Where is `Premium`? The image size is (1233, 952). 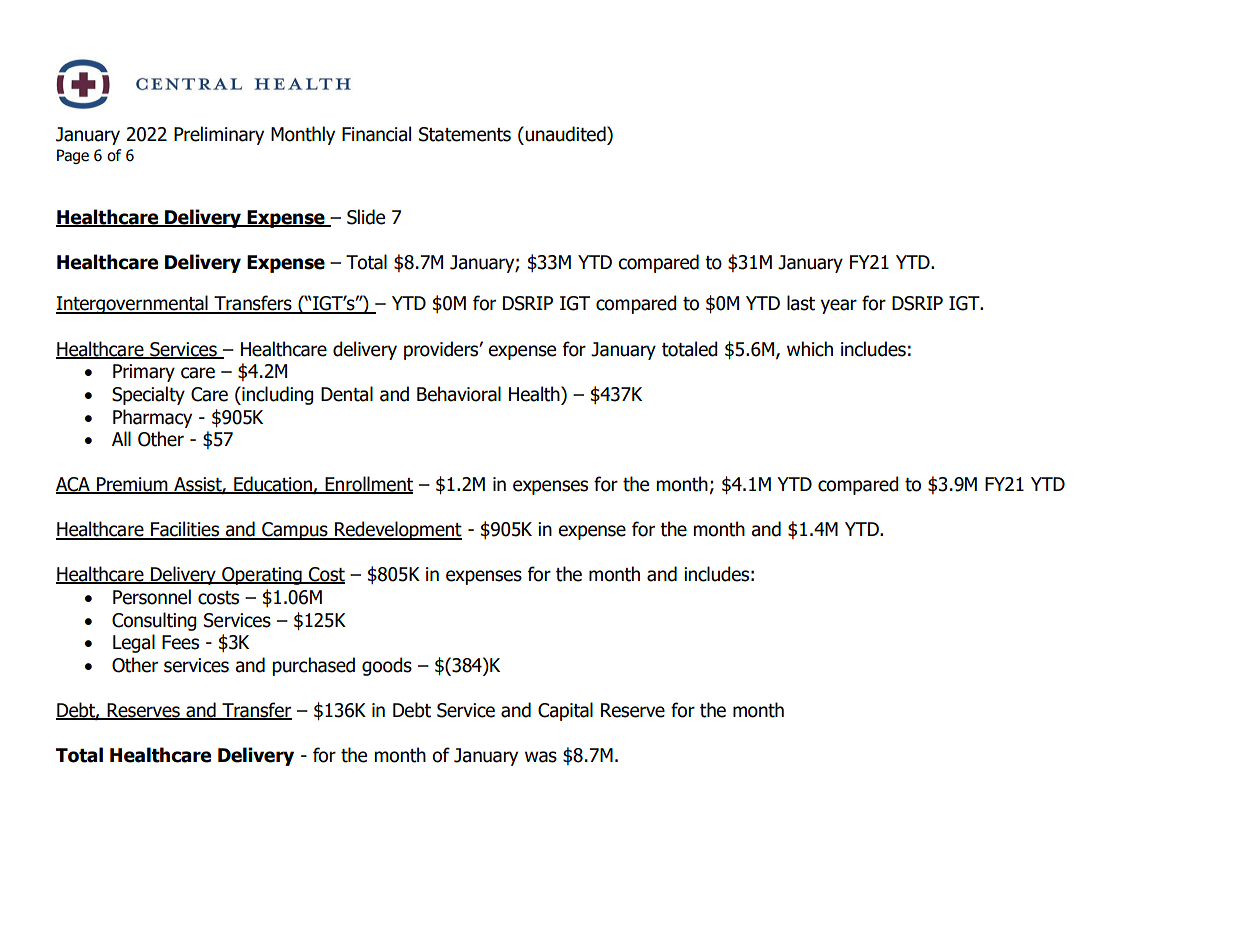 Premium is located at coordinates (132, 485).
